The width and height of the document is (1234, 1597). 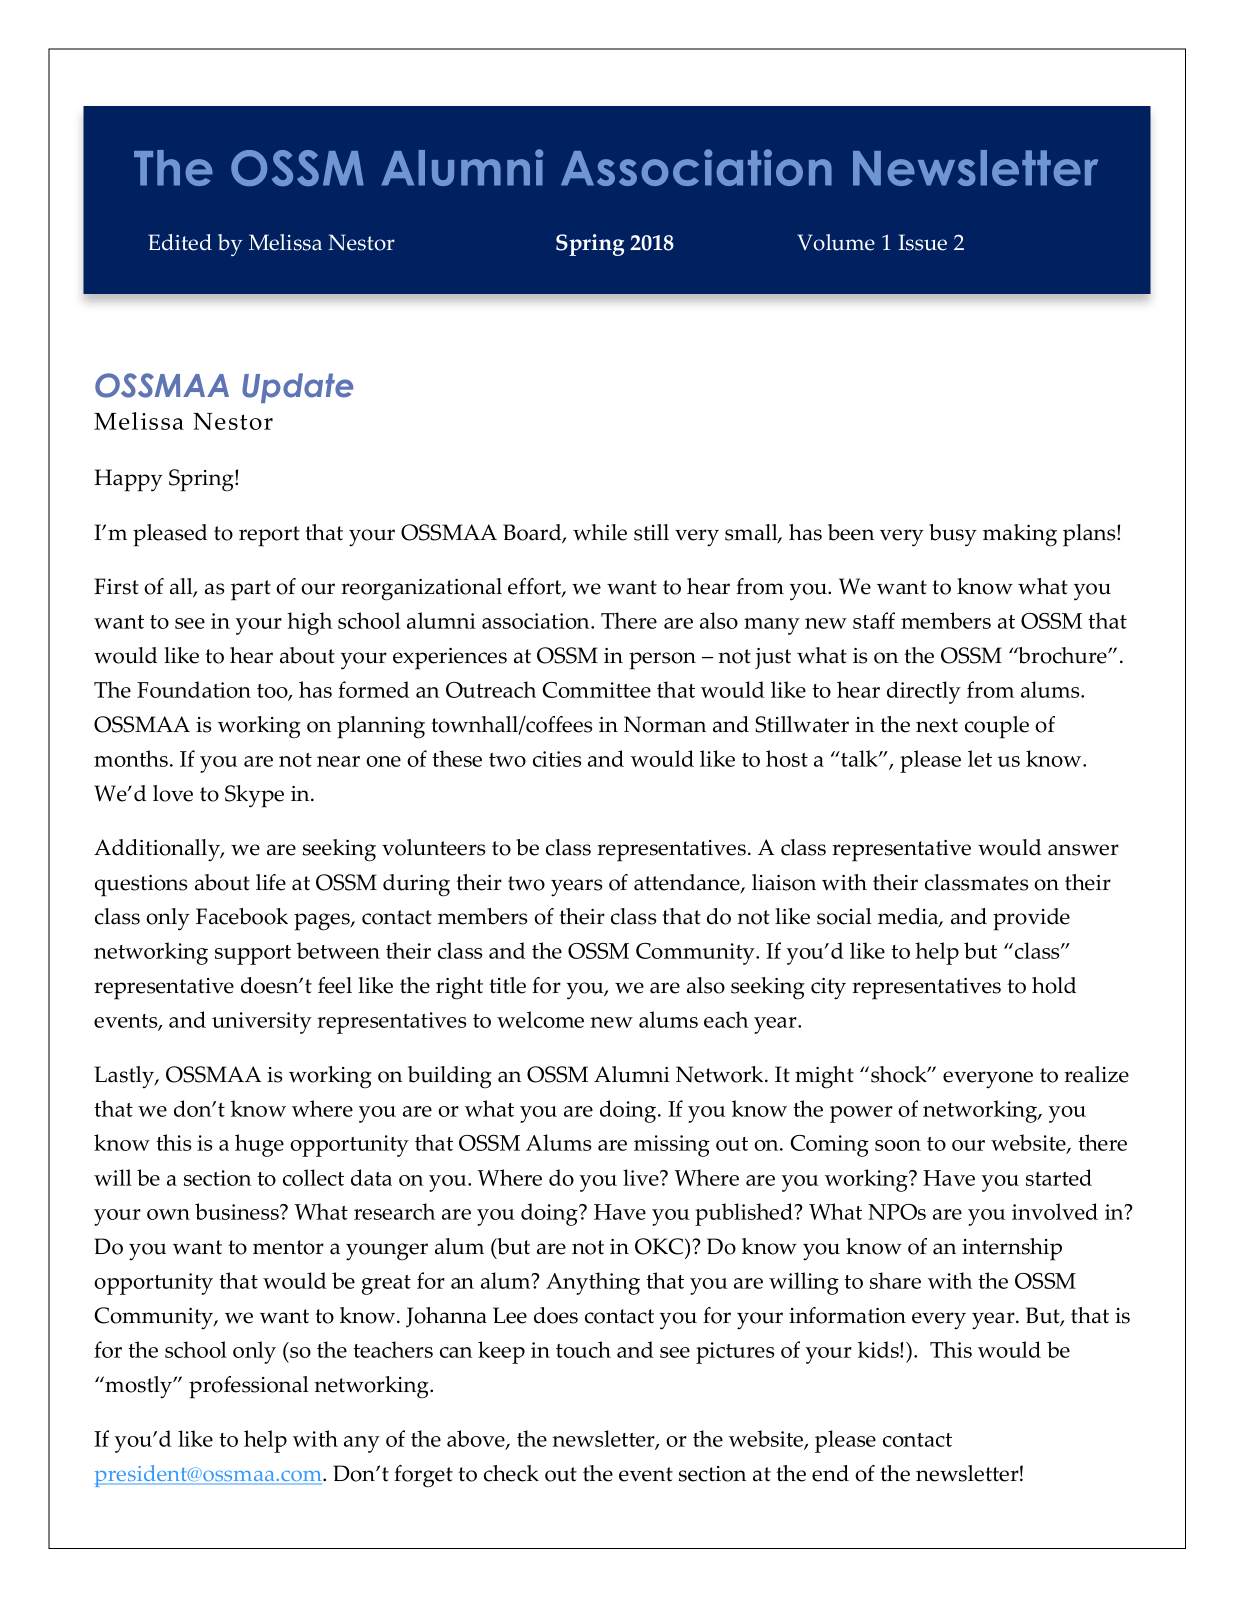 I want to click on life, so click(x=271, y=882).
